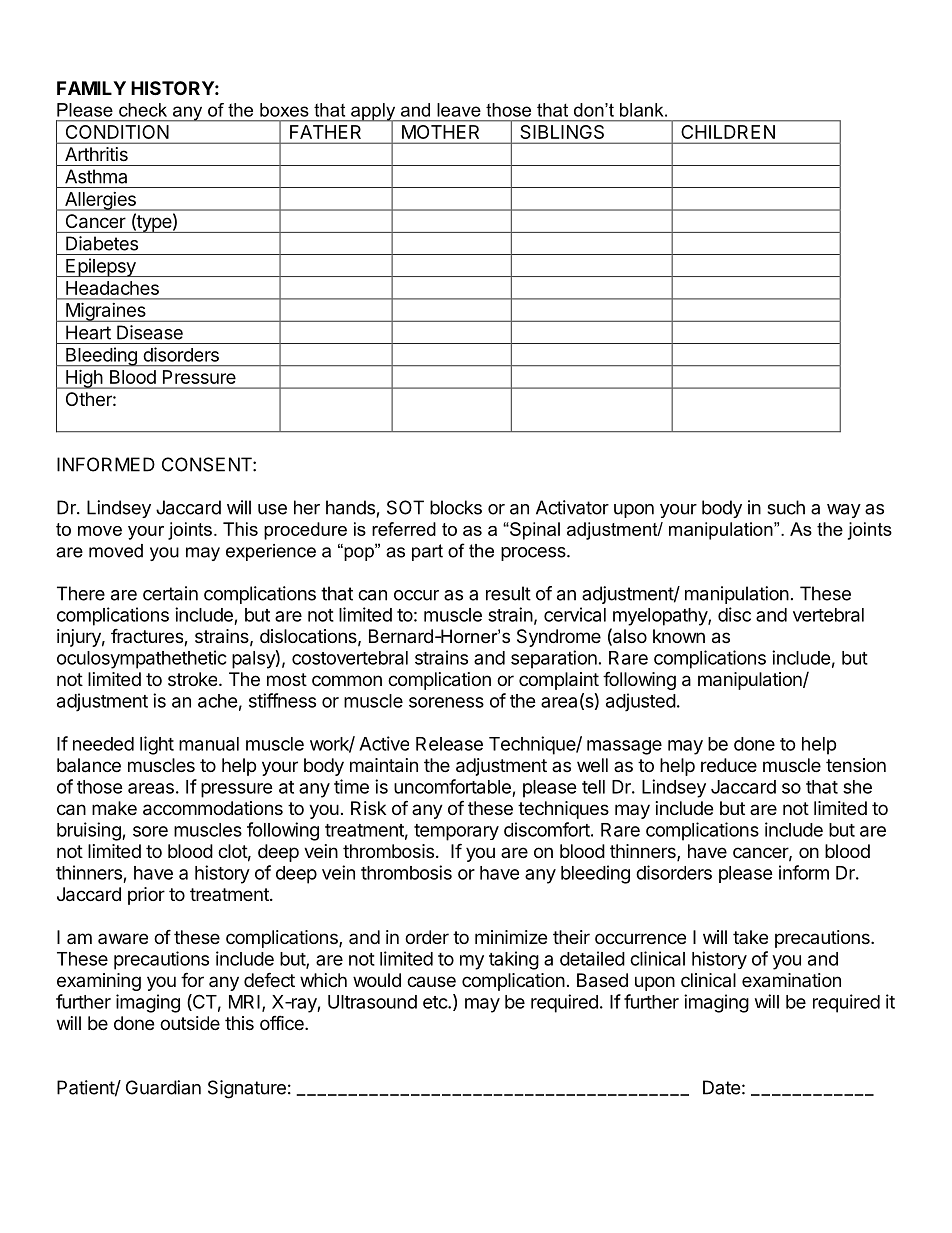  I want to click on blocks, so click(456, 507).
